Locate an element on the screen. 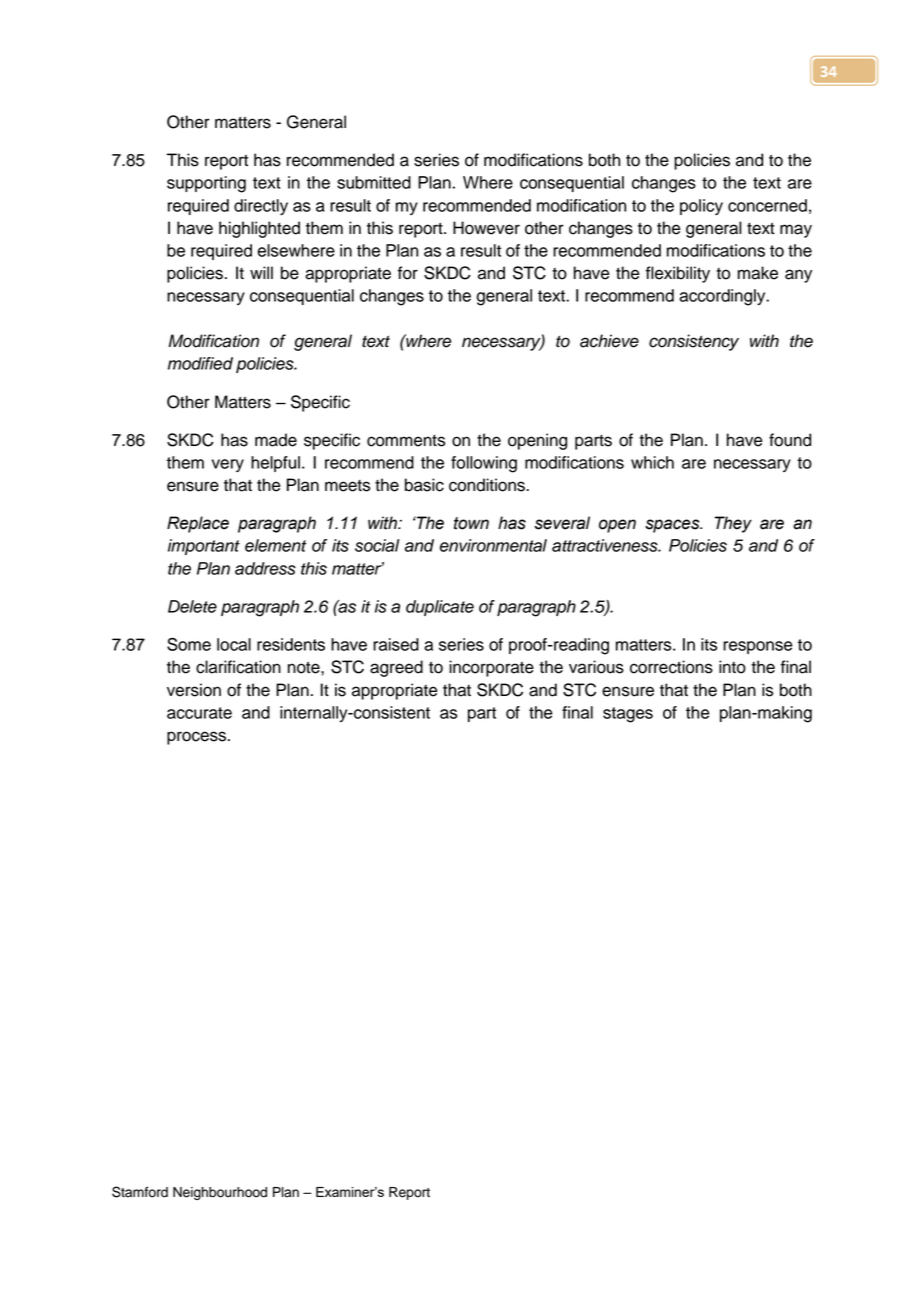  supporting is located at coordinates (206, 184).
